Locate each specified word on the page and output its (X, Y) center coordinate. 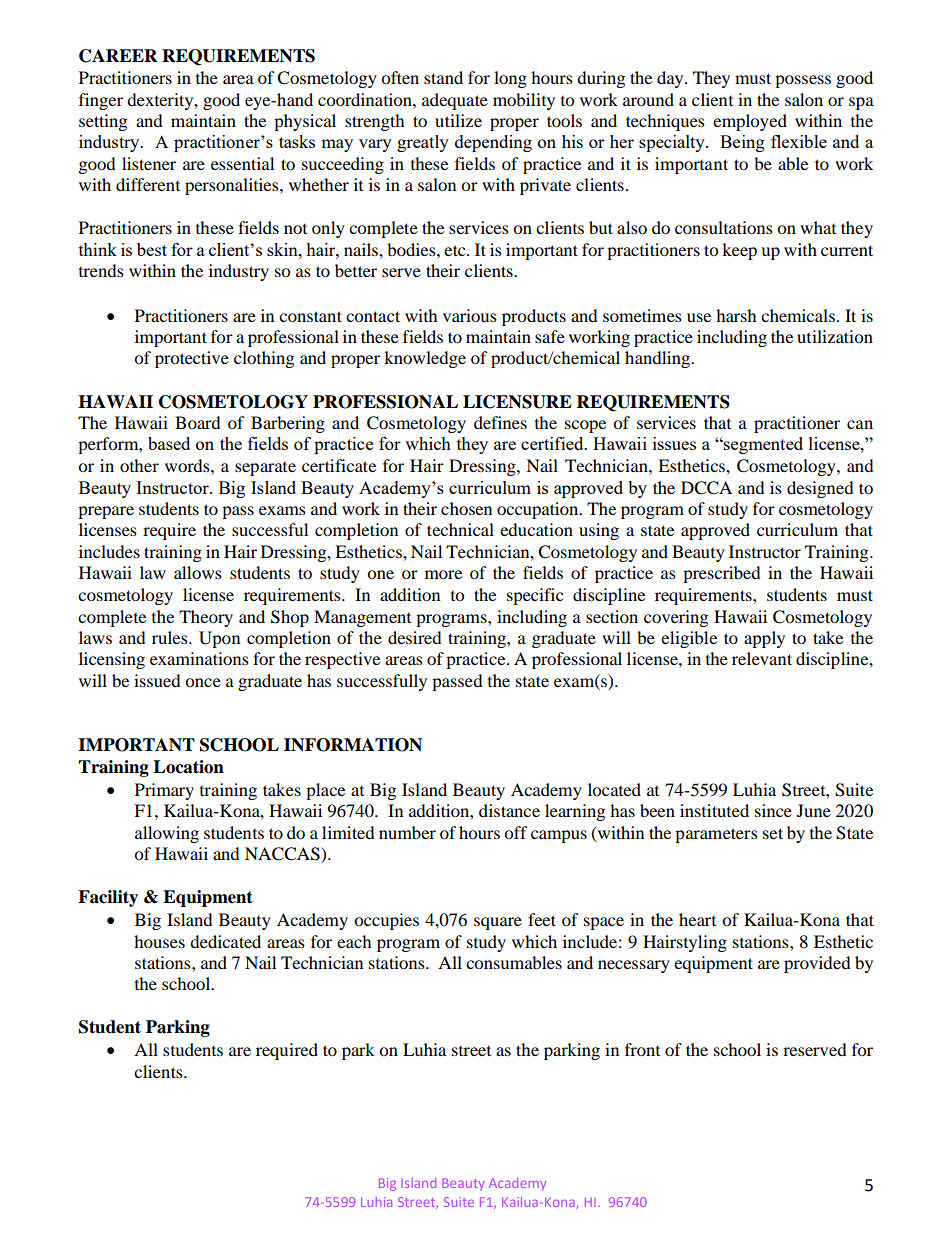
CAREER (118, 56)
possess (803, 81)
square (498, 923)
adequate (455, 101)
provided (817, 964)
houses (159, 941)
